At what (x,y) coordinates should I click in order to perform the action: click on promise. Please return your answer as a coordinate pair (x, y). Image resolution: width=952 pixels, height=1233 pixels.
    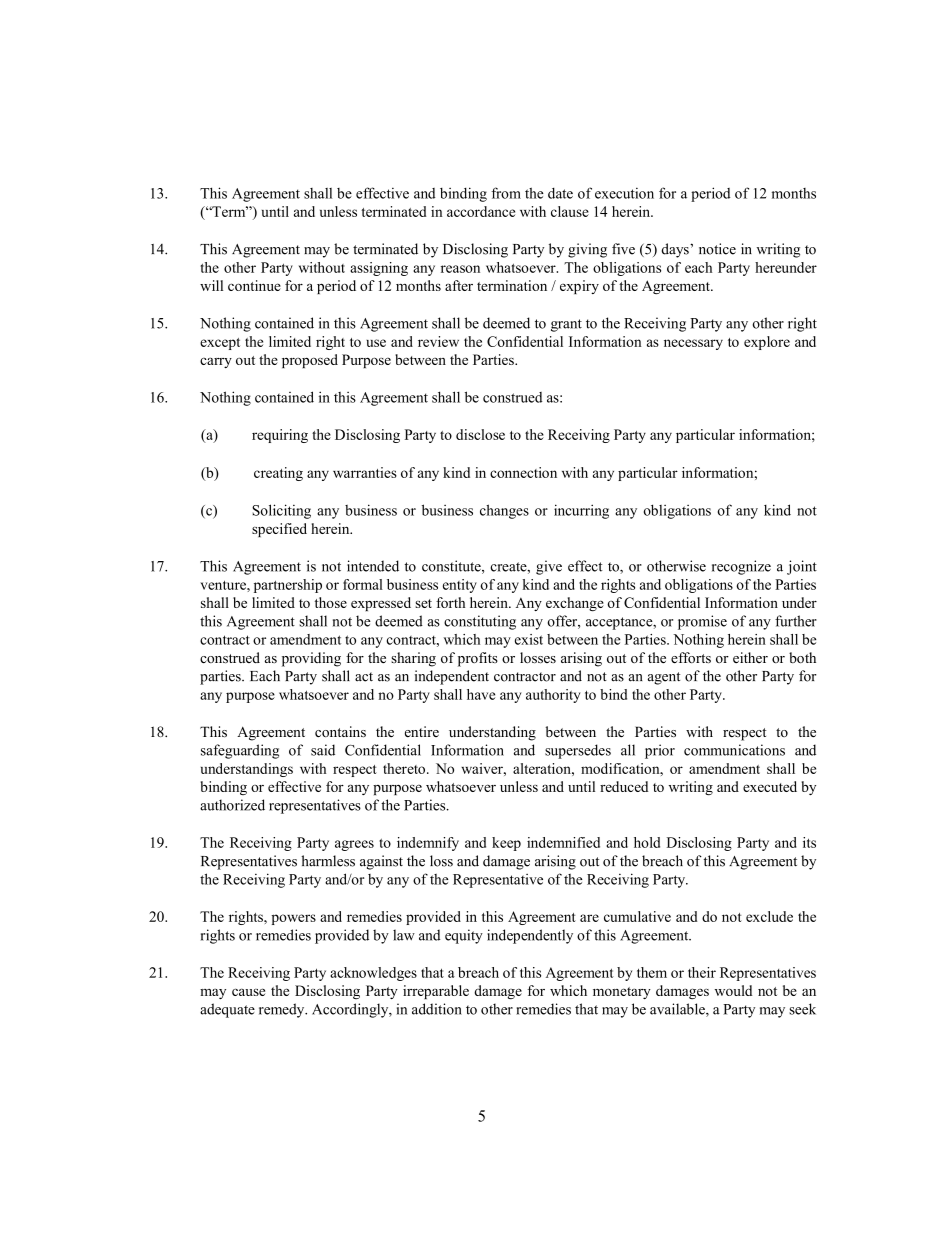
    Looking at the image, I should click on (702, 622).
